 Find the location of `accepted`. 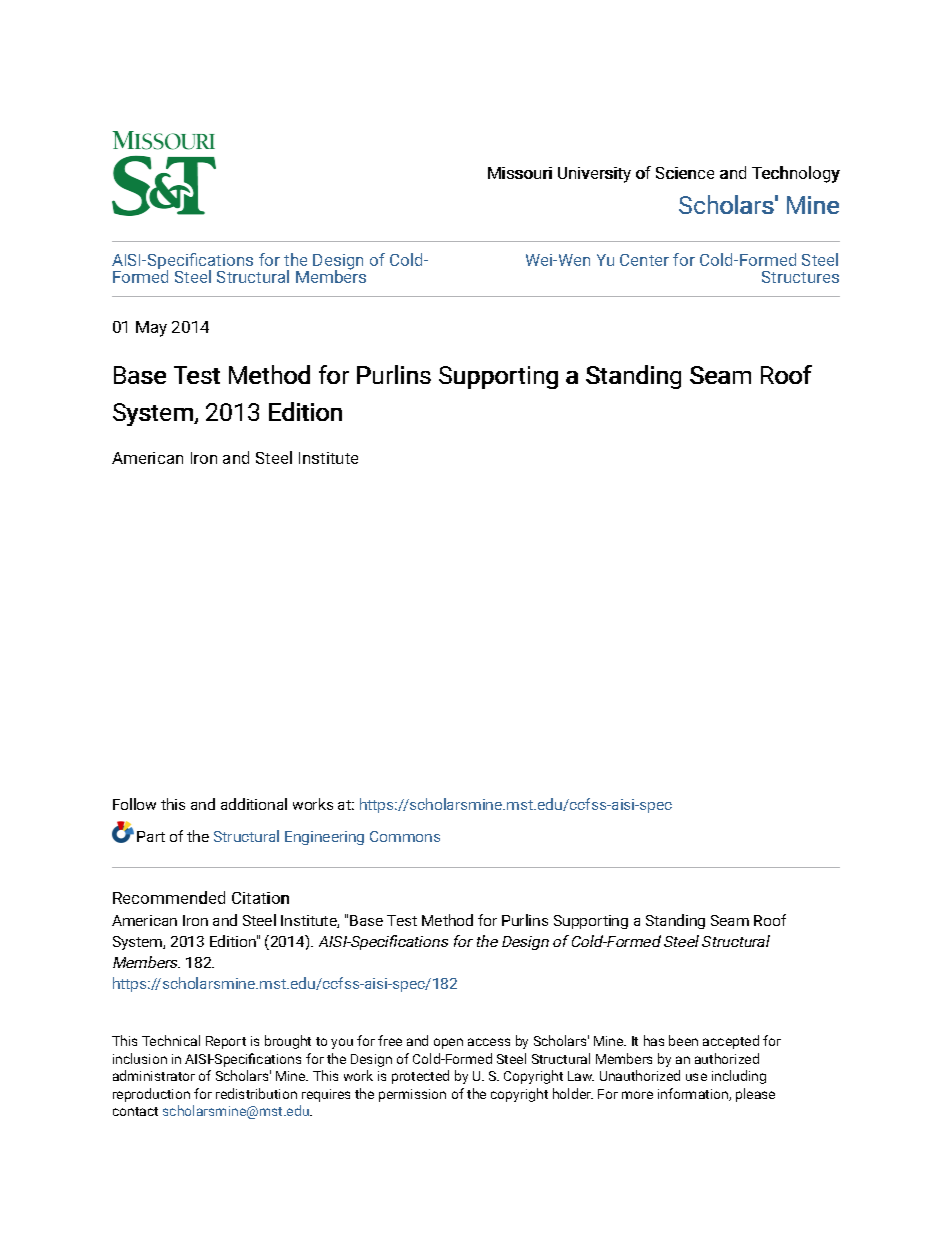

accepted is located at coordinates (731, 1042).
